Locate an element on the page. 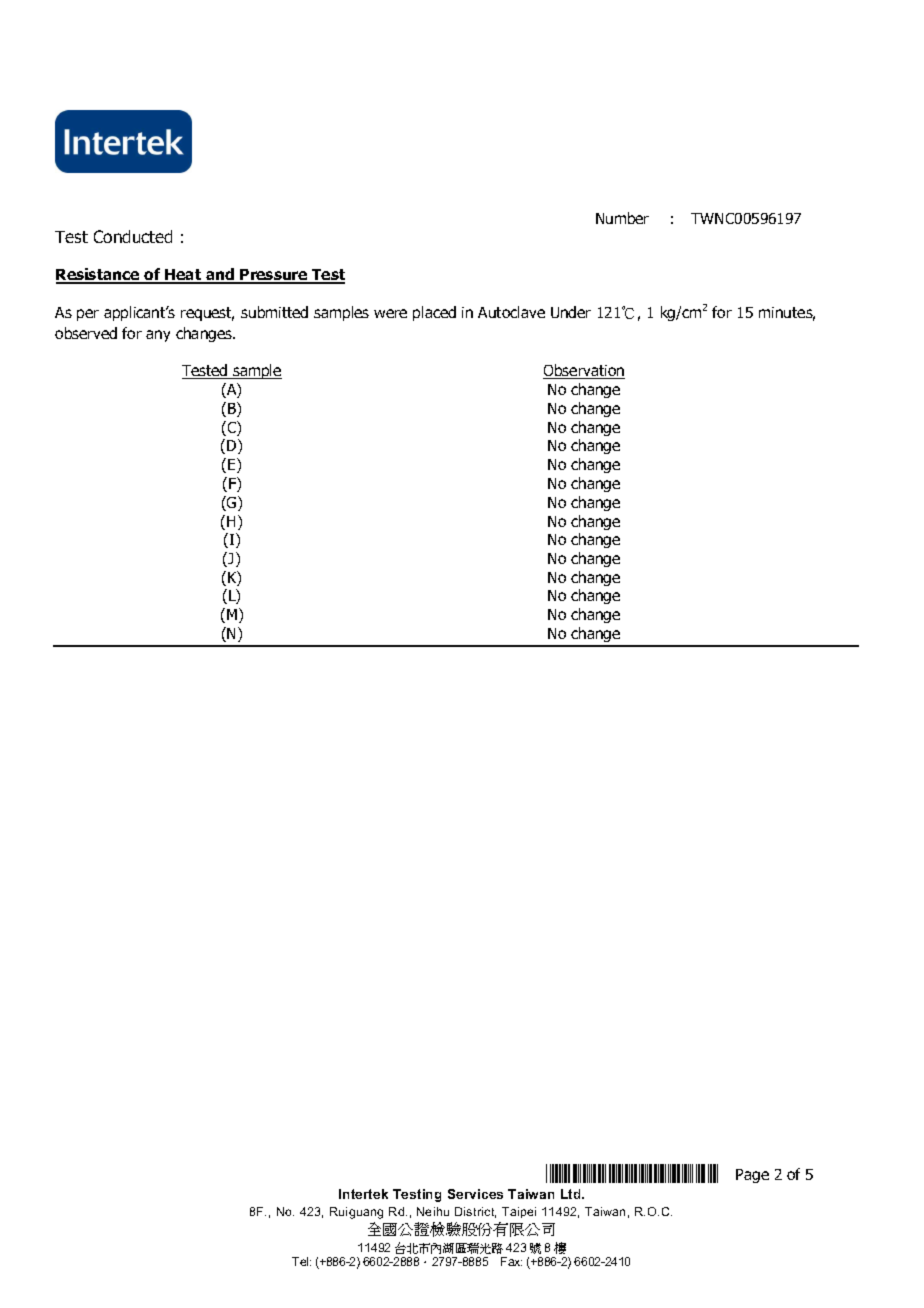 This page has height=1308, width=924. Services is located at coordinates (475, 1194).
